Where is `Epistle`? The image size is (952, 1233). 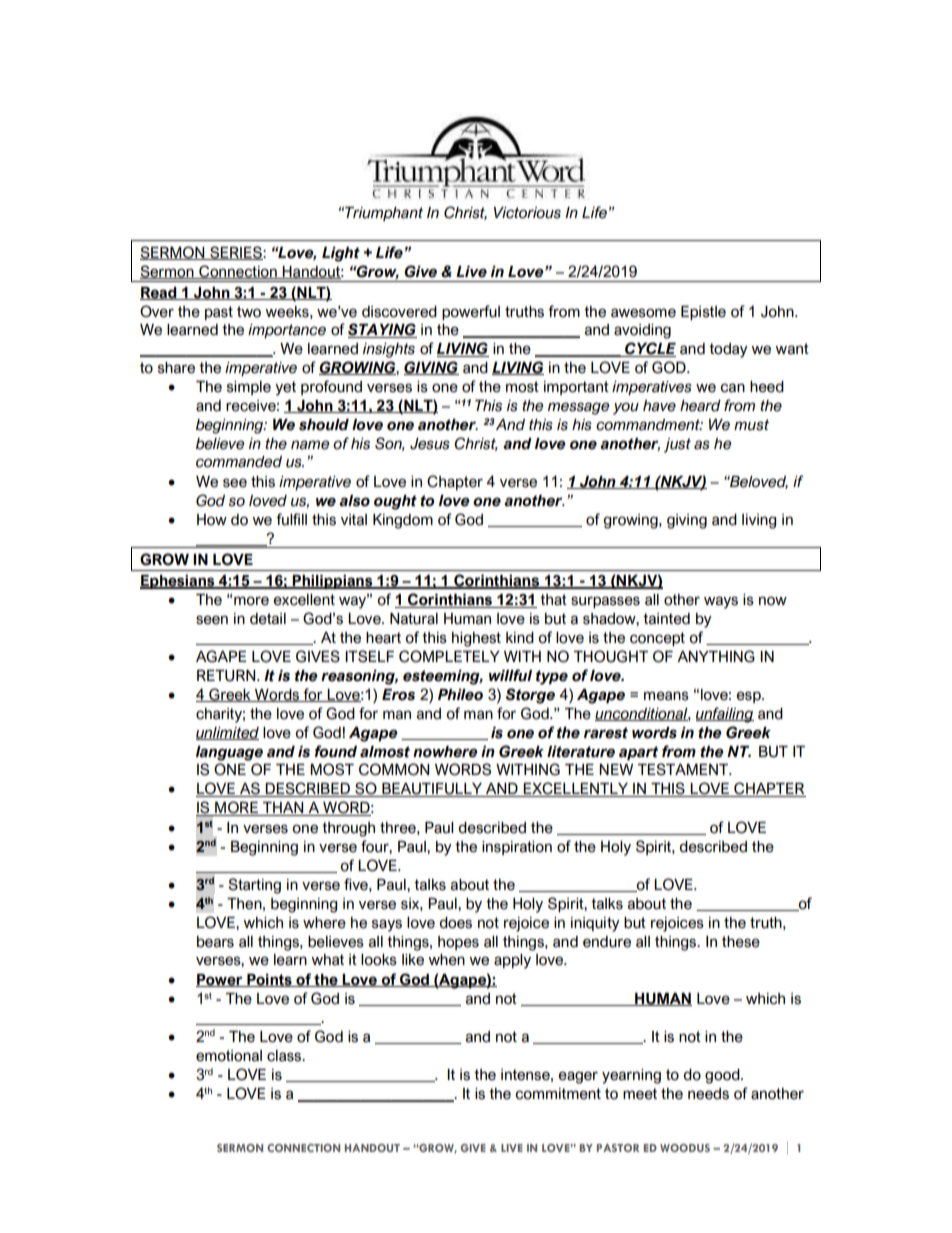 Epistle is located at coordinates (703, 313).
